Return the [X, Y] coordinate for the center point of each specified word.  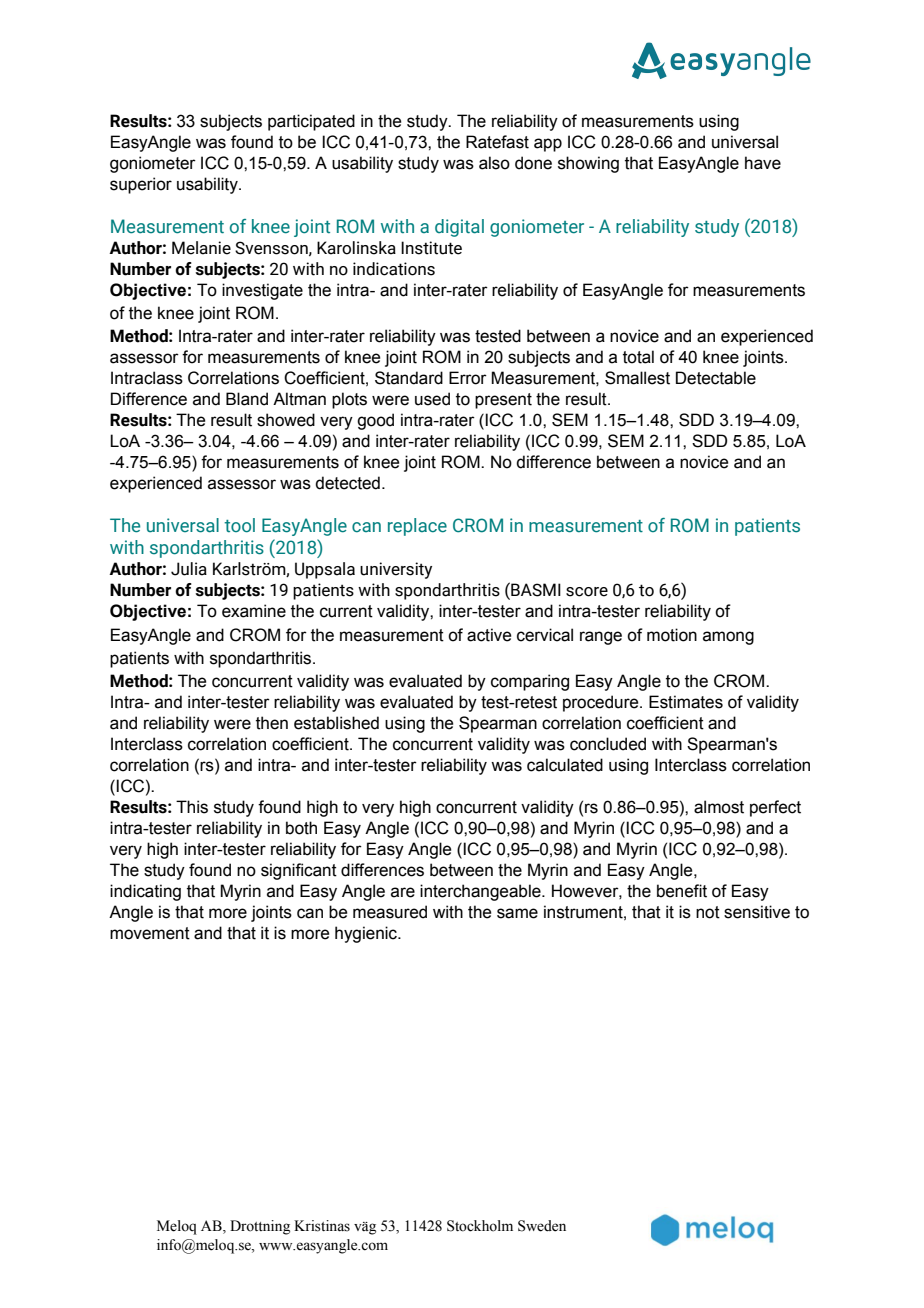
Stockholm [480, 1226]
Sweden [542, 1226]
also [494, 163]
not [708, 912]
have [763, 163]
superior [141, 185]
